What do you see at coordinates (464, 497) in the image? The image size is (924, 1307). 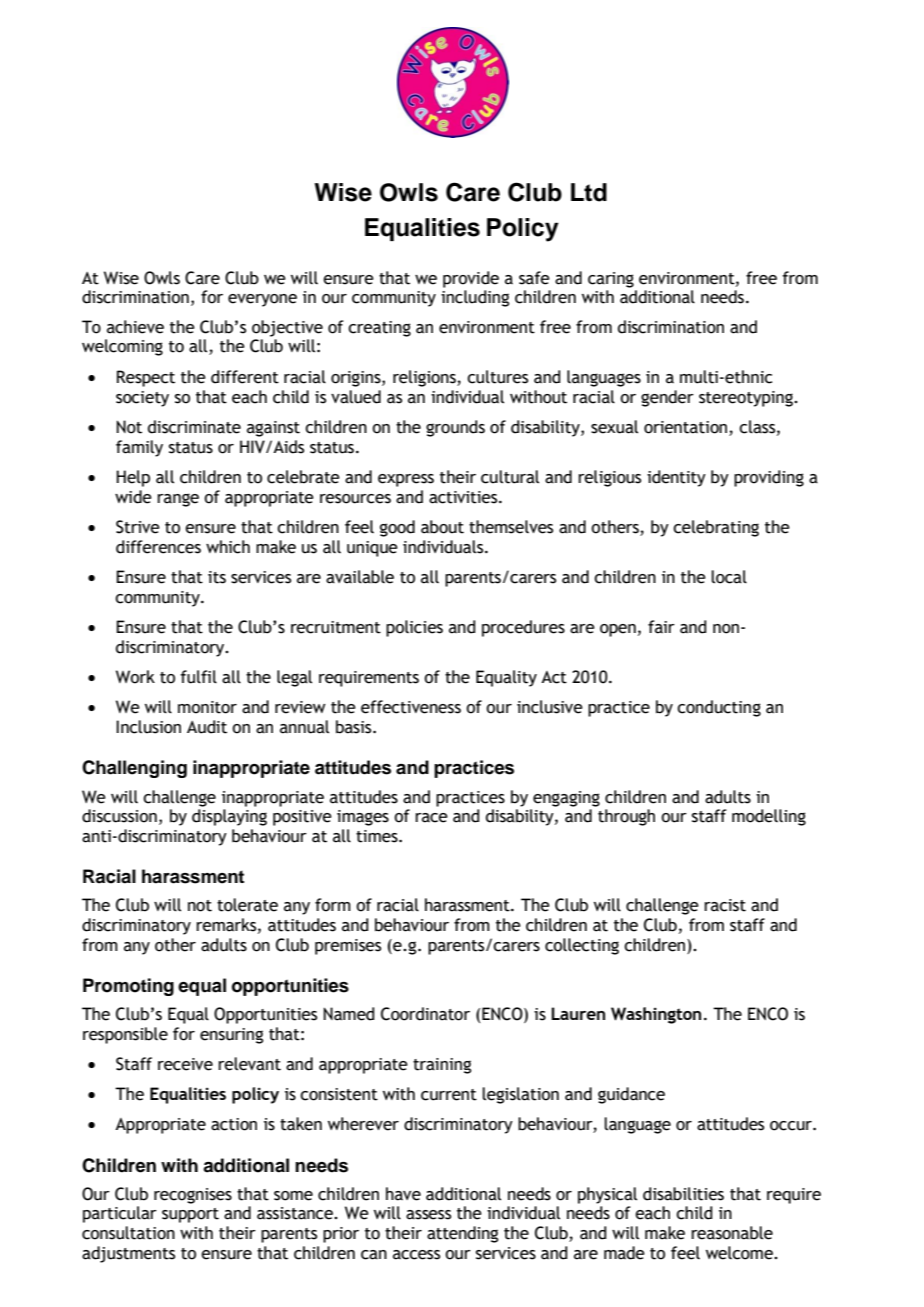 I see `activities` at bounding box center [464, 497].
